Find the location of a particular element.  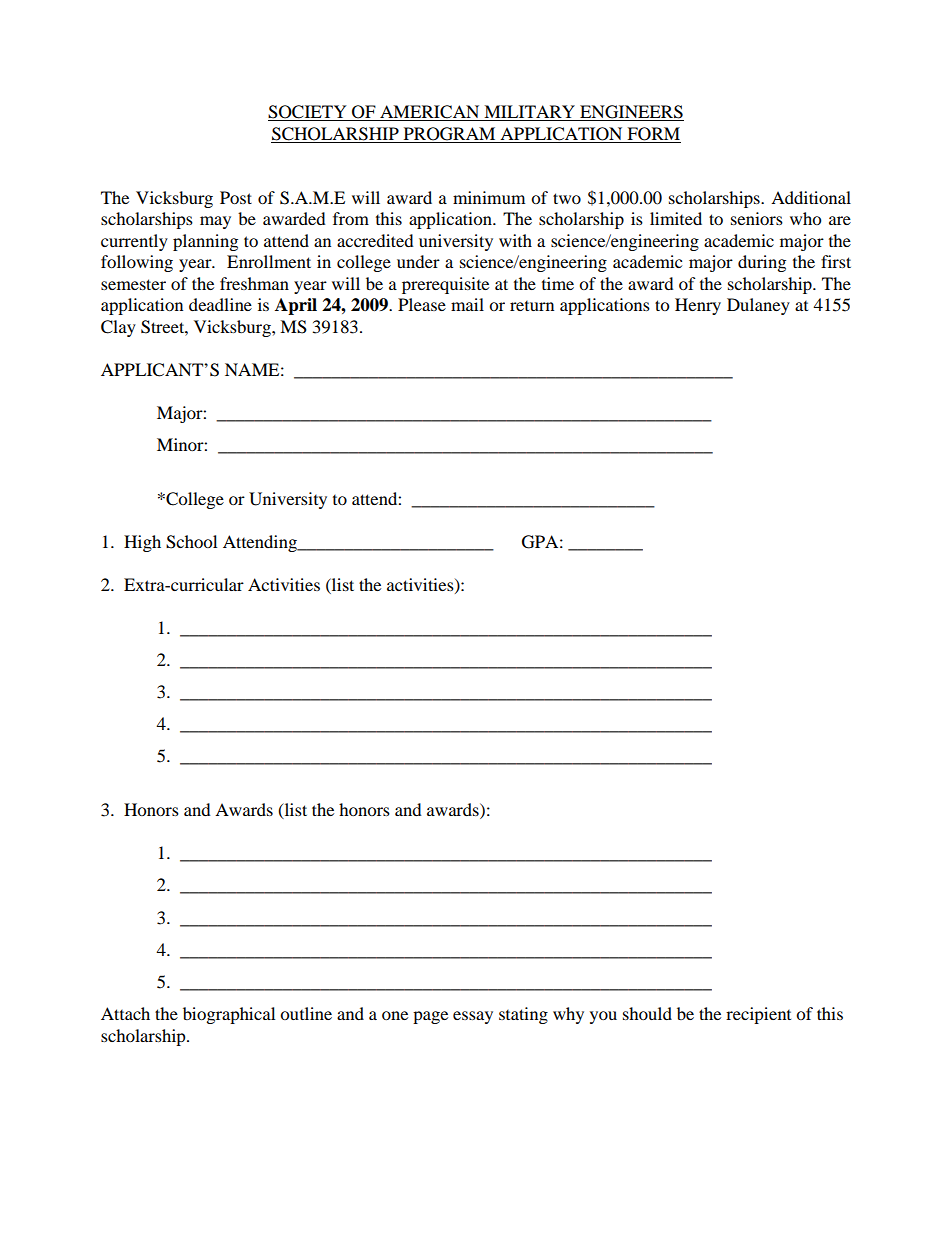

PROGRAM is located at coordinates (449, 134).
